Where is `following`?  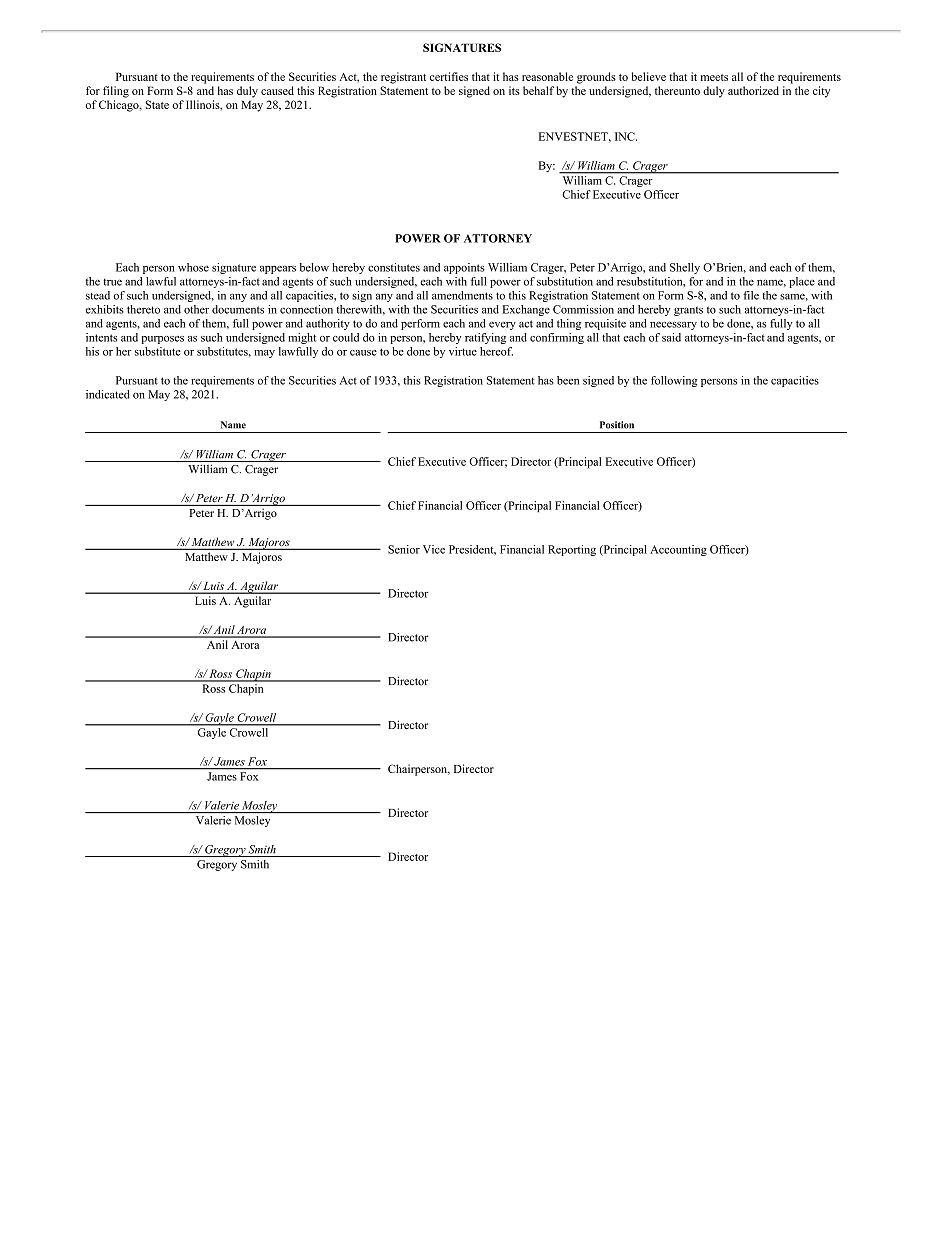
following is located at coordinates (674, 381).
